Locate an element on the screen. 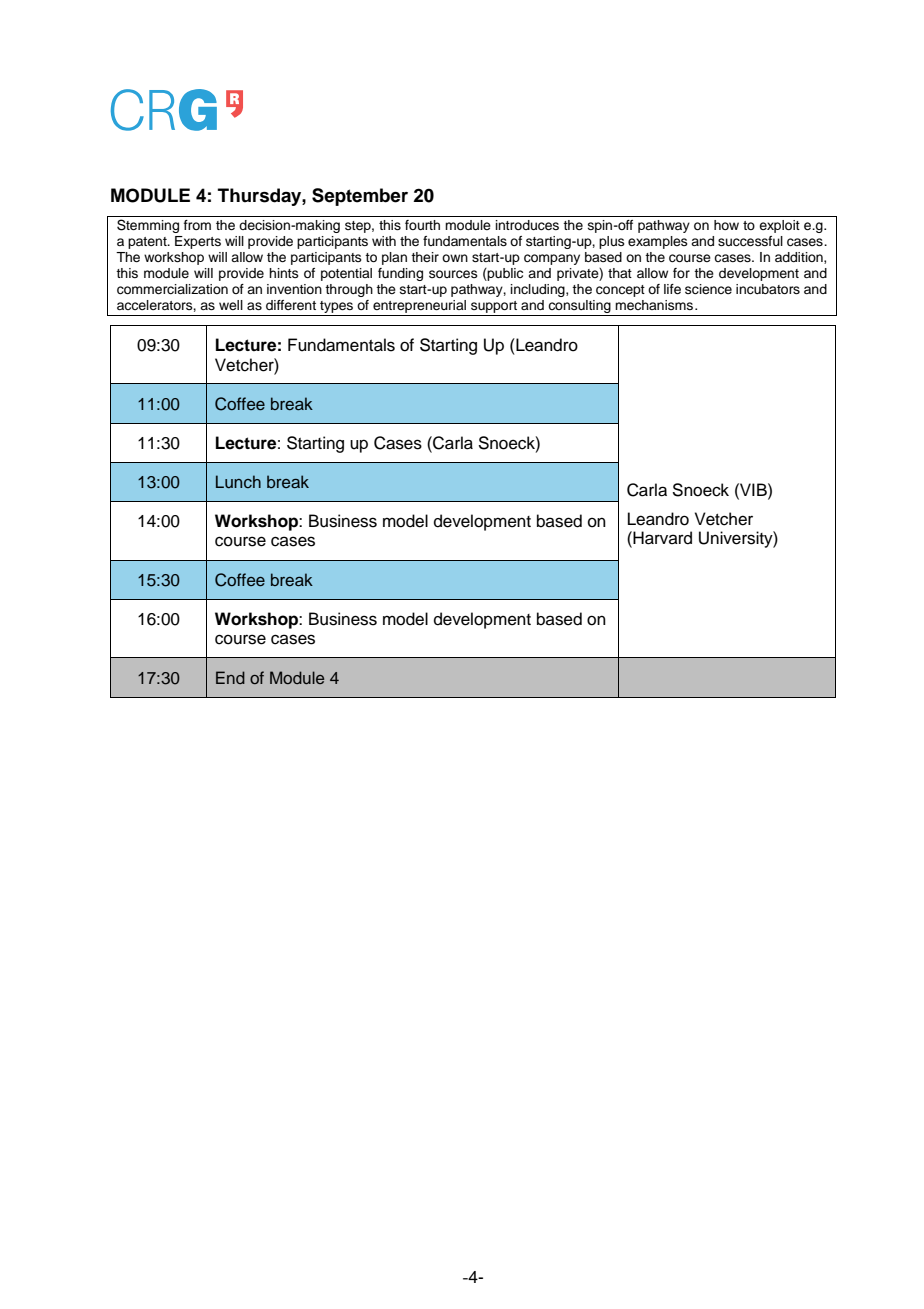  consulting is located at coordinates (579, 308).
